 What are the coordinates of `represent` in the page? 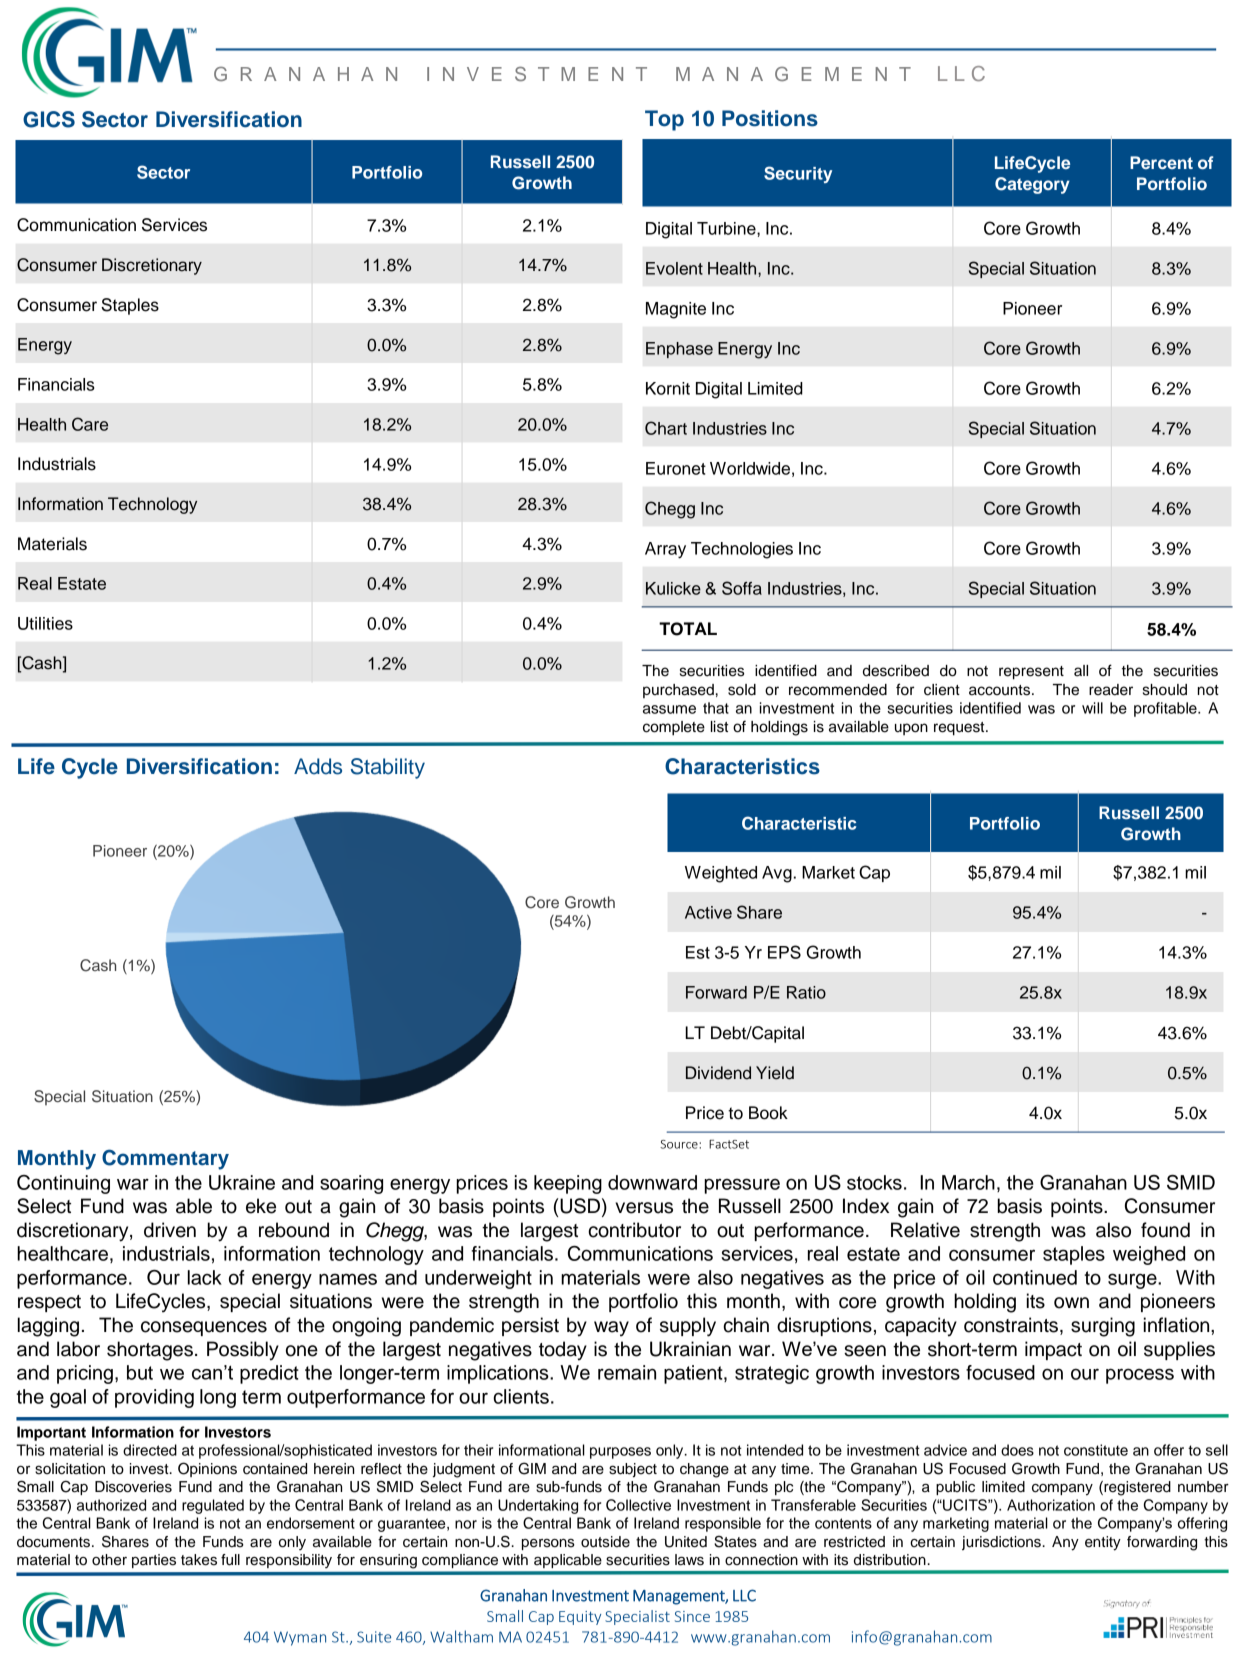 It's located at (1031, 673).
